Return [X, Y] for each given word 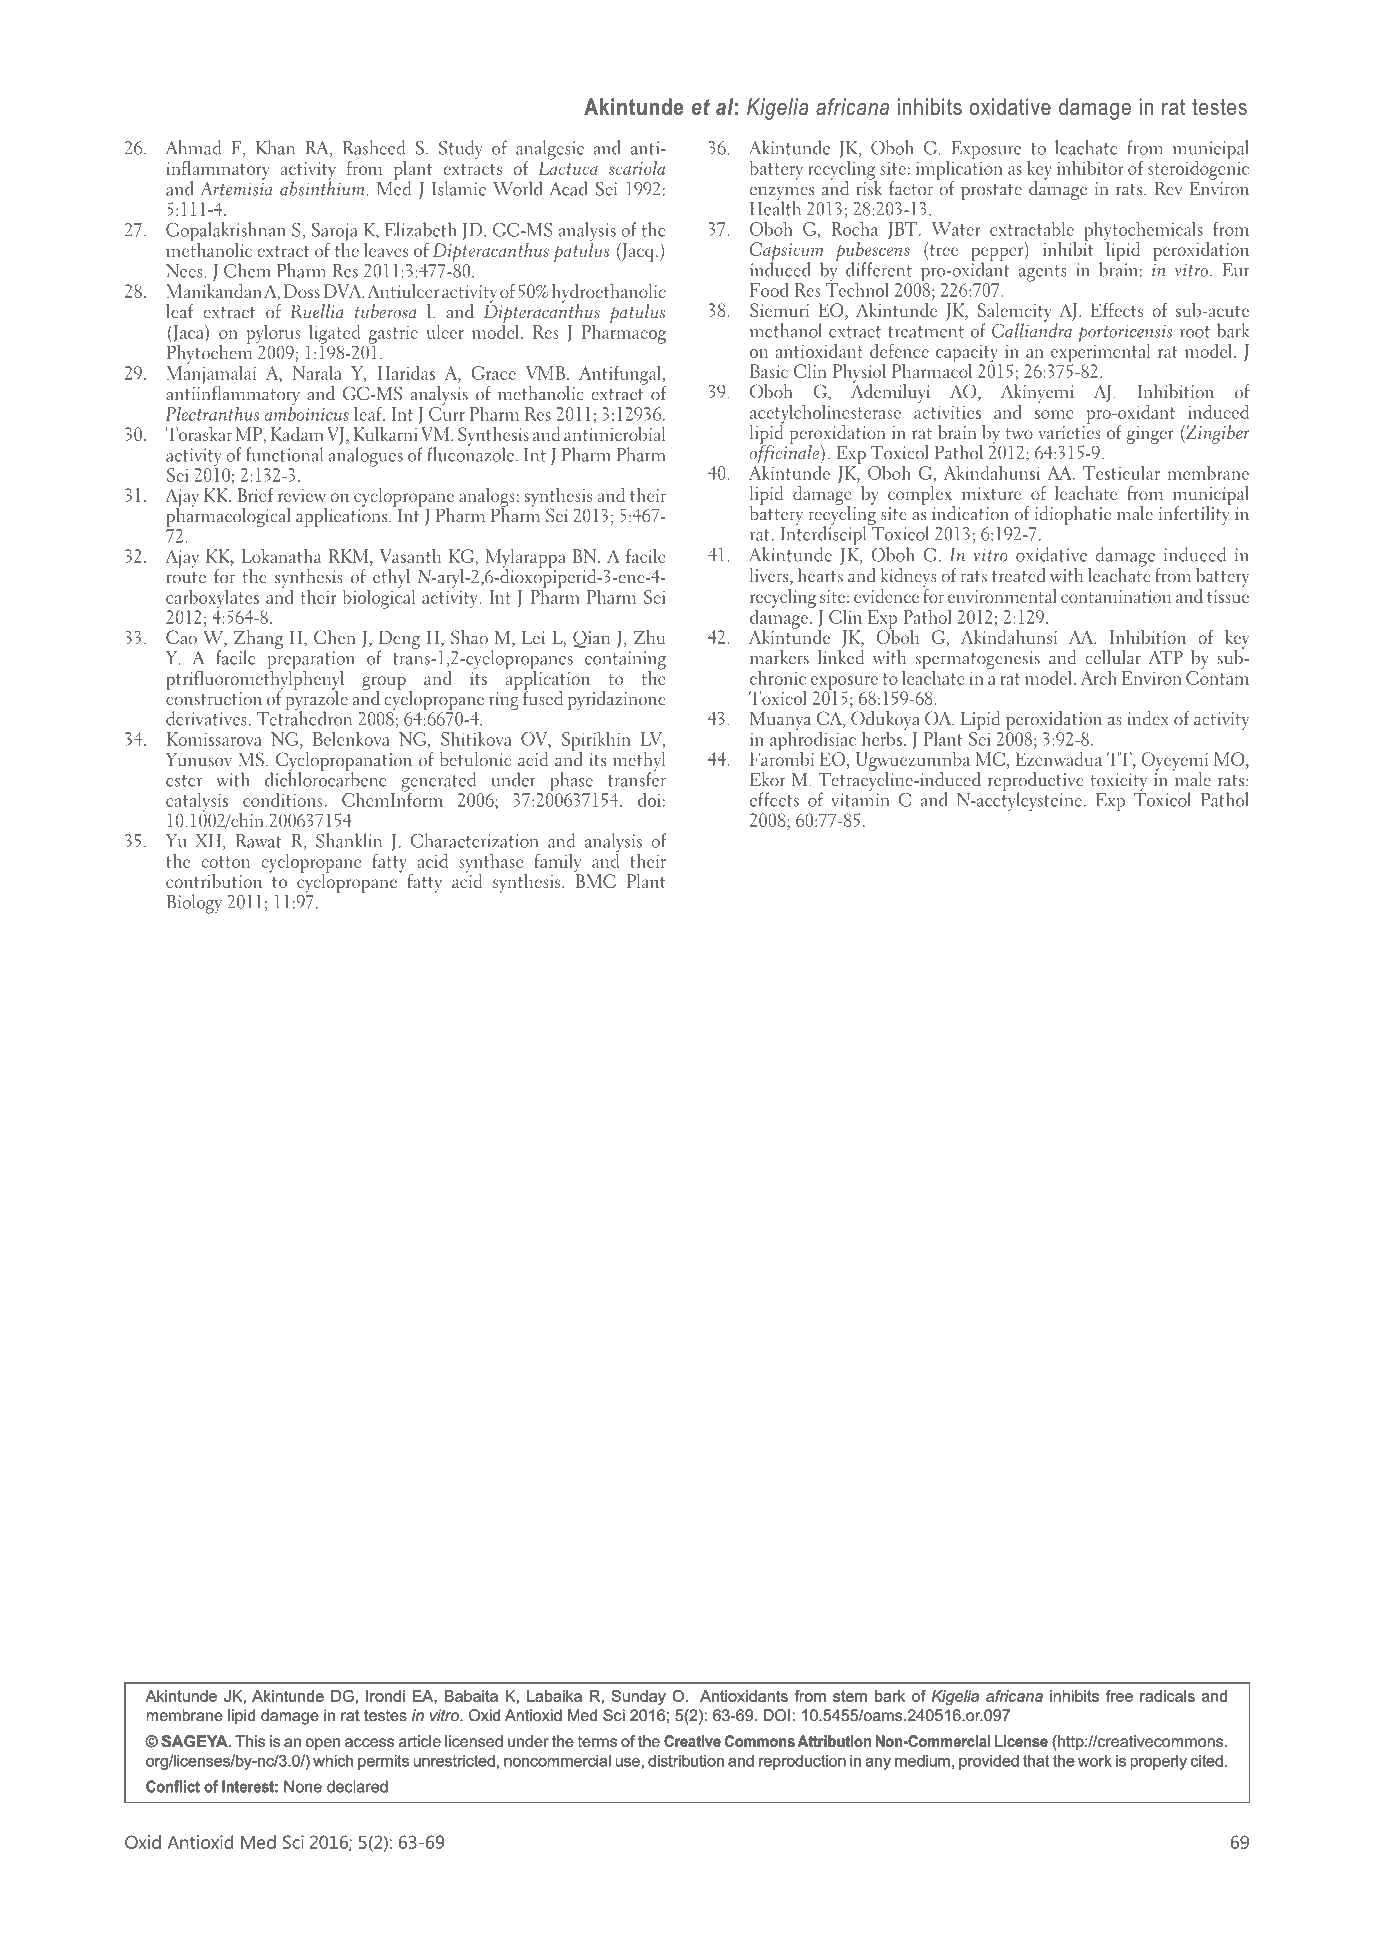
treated [1019, 575]
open [323, 1744]
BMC [595, 880]
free [1119, 1696]
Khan [275, 147]
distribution [686, 1761]
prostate [991, 192]
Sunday [639, 1697]
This [250, 1741]
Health [775, 207]
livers [768, 575]
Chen [334, 637]
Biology [194, 904]
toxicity [1119, 782]
